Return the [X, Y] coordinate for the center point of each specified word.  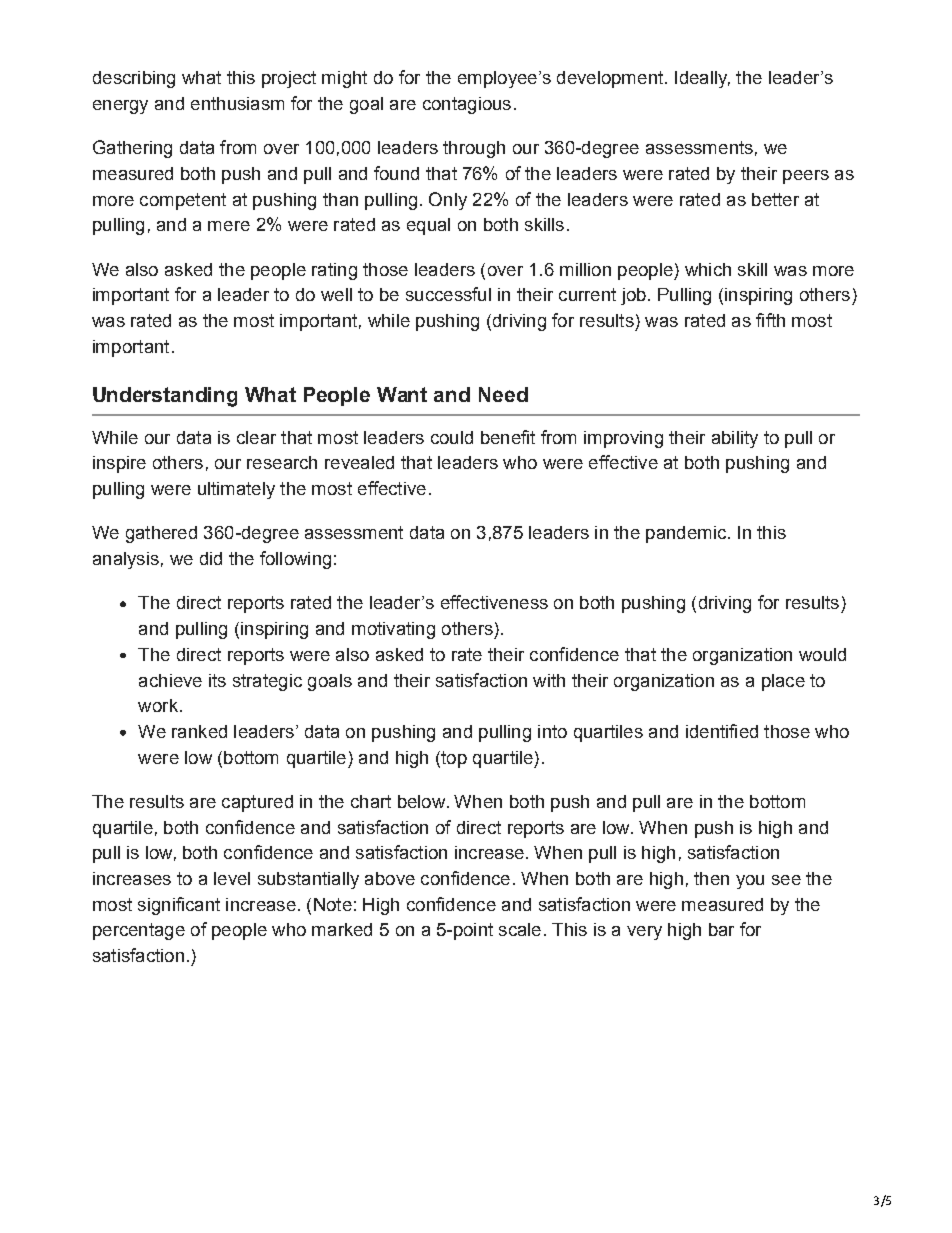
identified [722, 731]
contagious [467, 105]
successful [448, 294]
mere [229, 226]
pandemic [686, 534]
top [453, 759]
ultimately [236, 490]
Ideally [702, 79]
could [452, 437]
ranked [199, 731]
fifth [770, 320]
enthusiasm [237, 103]
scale [520, 929]
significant [179, 906]
